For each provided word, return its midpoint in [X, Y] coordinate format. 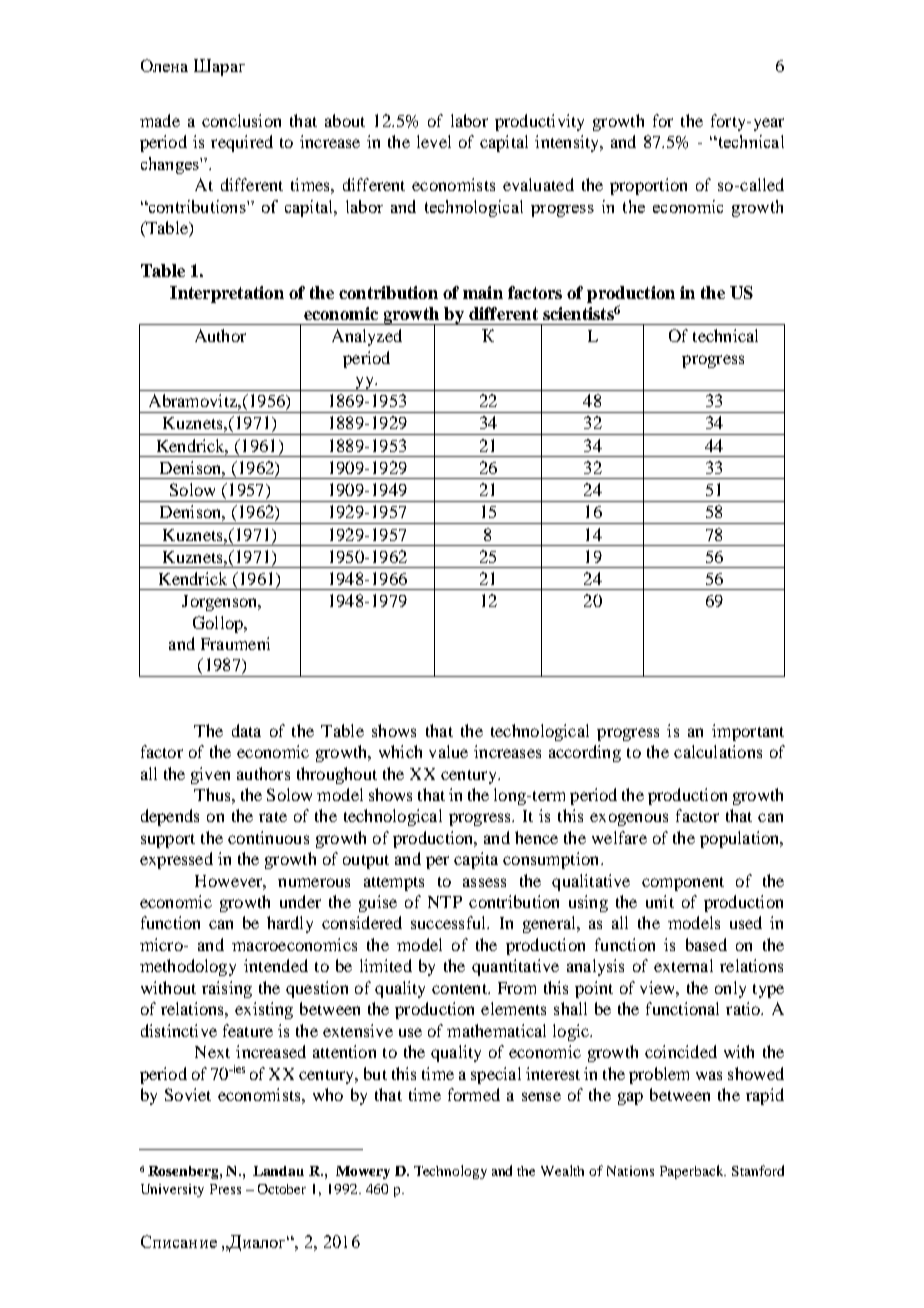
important [748, 732]
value [448, 751]
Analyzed [367, 337]
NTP [445, 902]
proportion [648, 186]
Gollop [219, 624]
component [683, 884]
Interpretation [227, 294]
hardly [290, 924]
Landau [278, 1171]
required [242, 143]
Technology [450, 1172]
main [483, 292]
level [434, 141]
